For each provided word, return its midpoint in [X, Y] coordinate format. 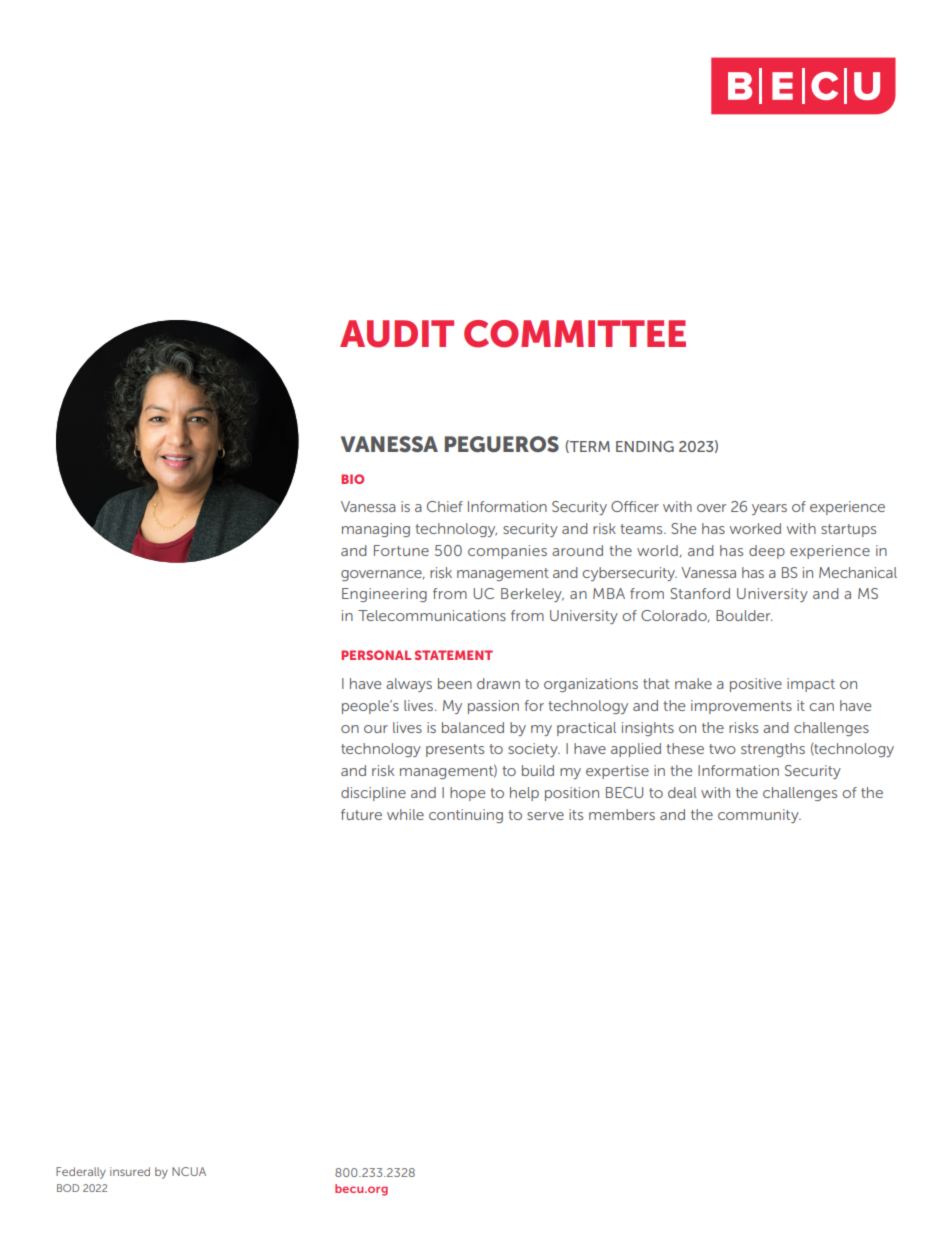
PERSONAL [376, 655]
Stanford [700, 593]
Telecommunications [432, 615]
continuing [466, 816]
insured [130, 1171]
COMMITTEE [575, 334]
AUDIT [397, 334]
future [361, 814]
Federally [81, 1173]
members [622, 814]
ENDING [645, 446]
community [759, 816]
